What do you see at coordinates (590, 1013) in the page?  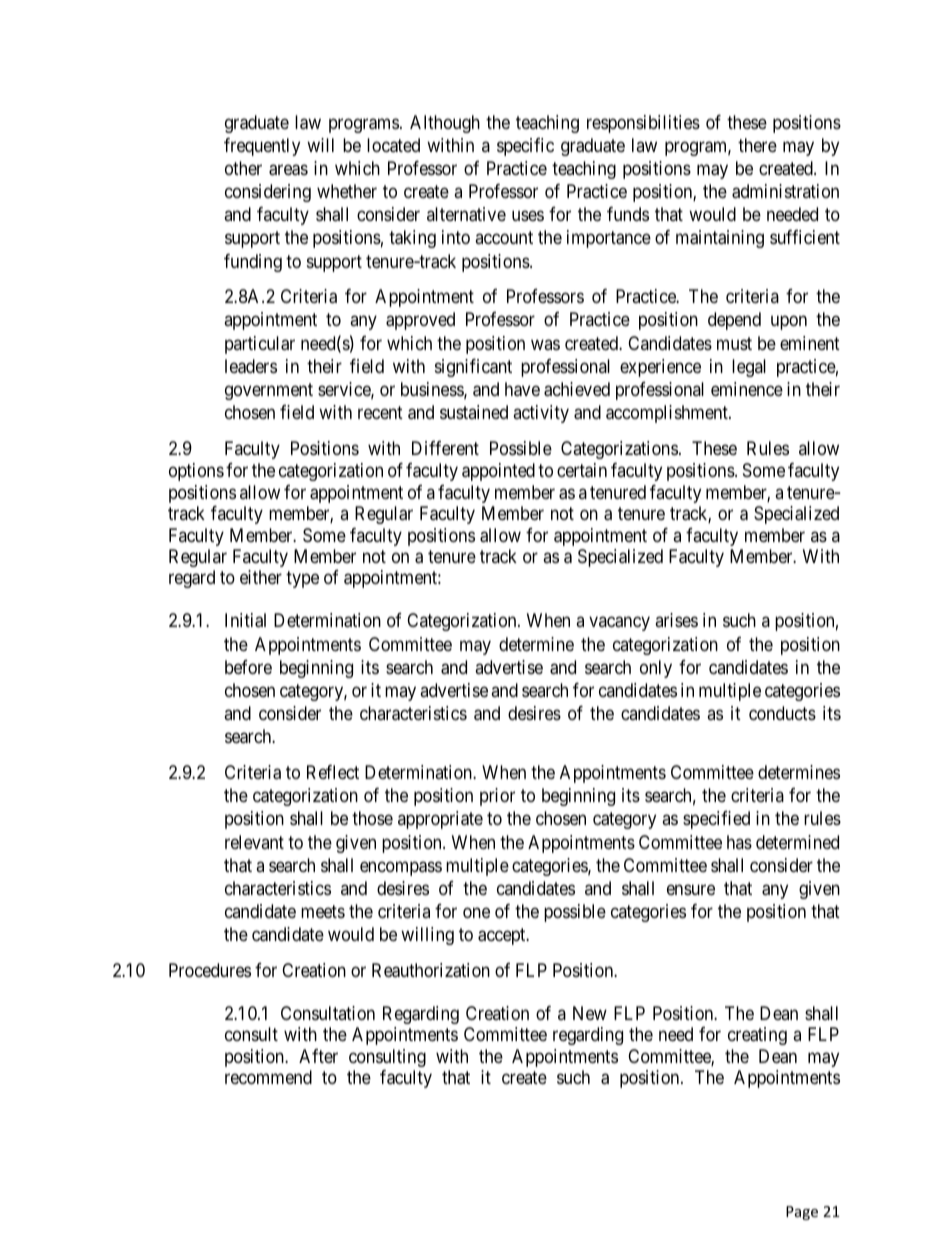 I see `New` at bounding box center [590, 1013].
